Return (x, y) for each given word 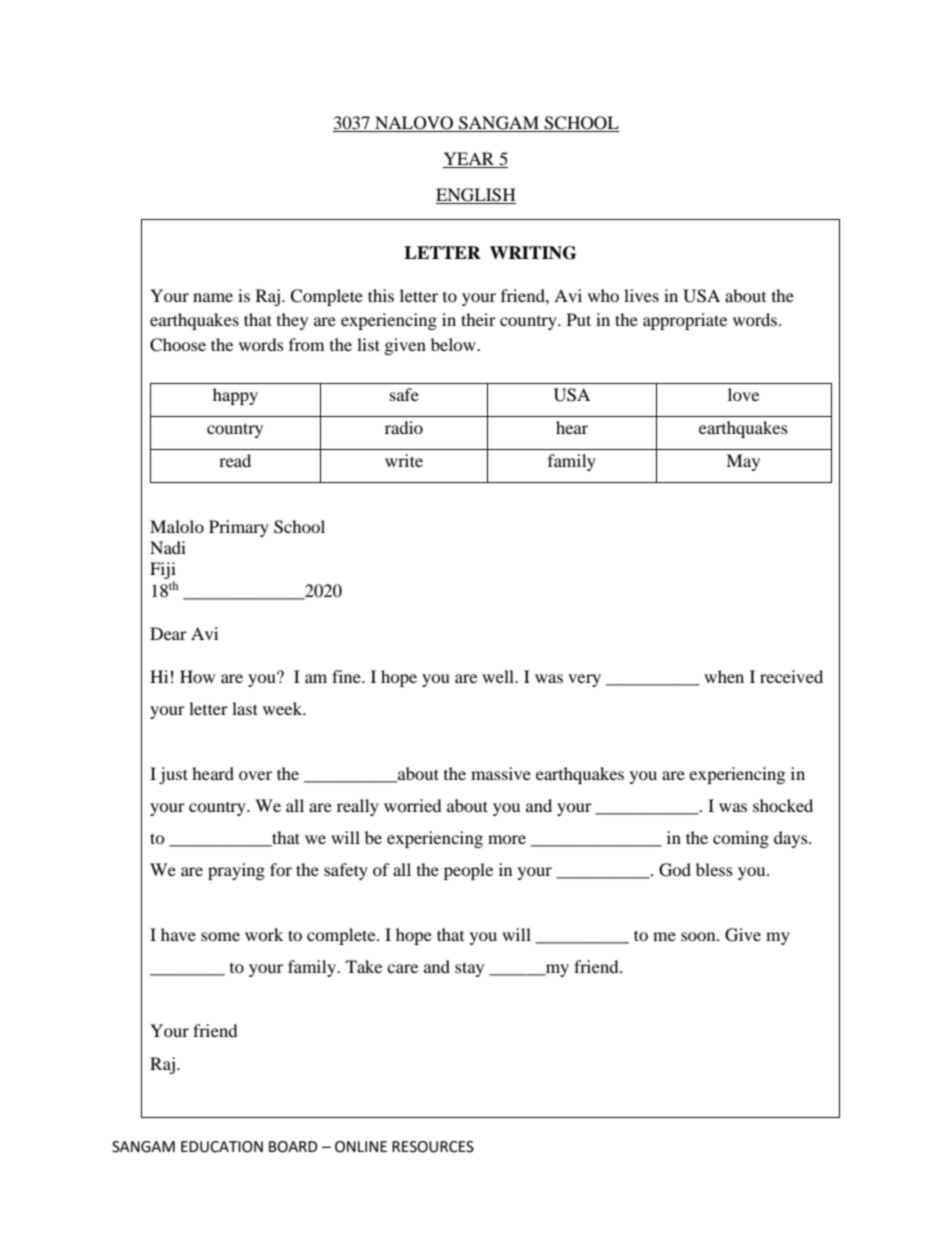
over (255, 775)
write (404, 460)
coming (741, 839)
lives (641, 295)
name (213, 297)
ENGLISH (476, 196)
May (743, 462)
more (507, 839)
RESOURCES (433, 1147)
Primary (239, 528)
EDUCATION (222, 1147)
